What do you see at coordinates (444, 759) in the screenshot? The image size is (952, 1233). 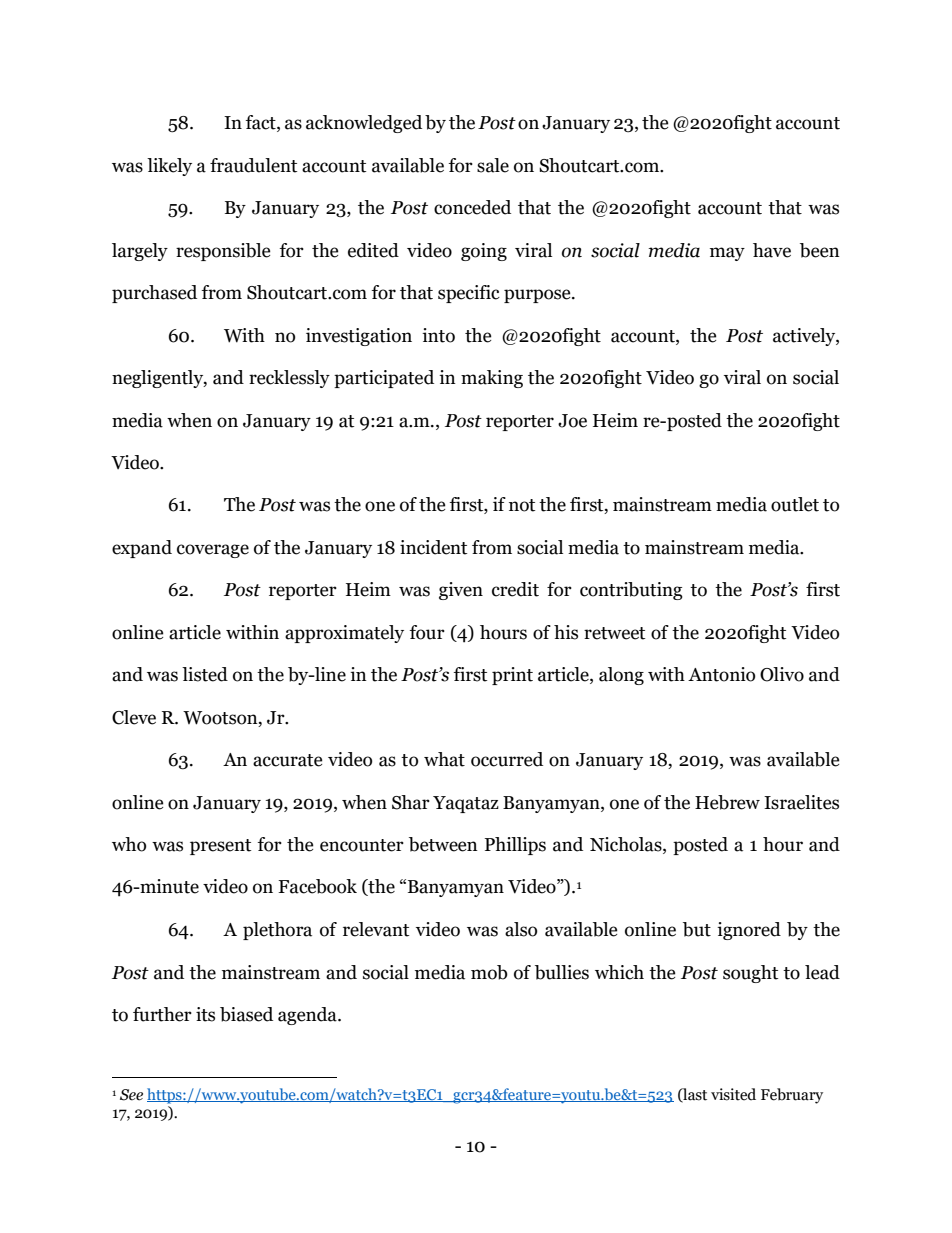 I see `what` at bounding box center [444, 759].
